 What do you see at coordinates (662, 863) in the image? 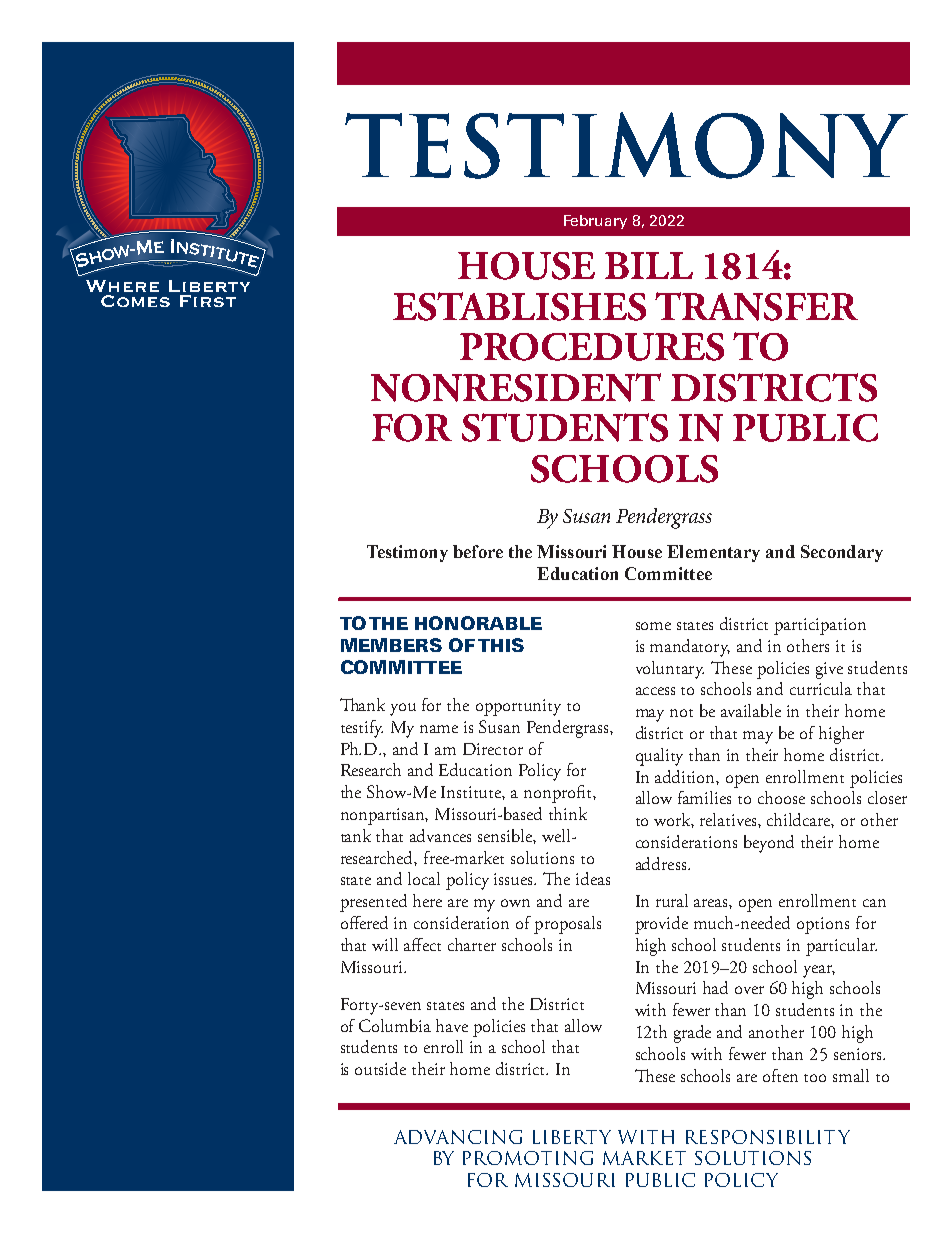
I see `address` at bounding box center [662, 863].
